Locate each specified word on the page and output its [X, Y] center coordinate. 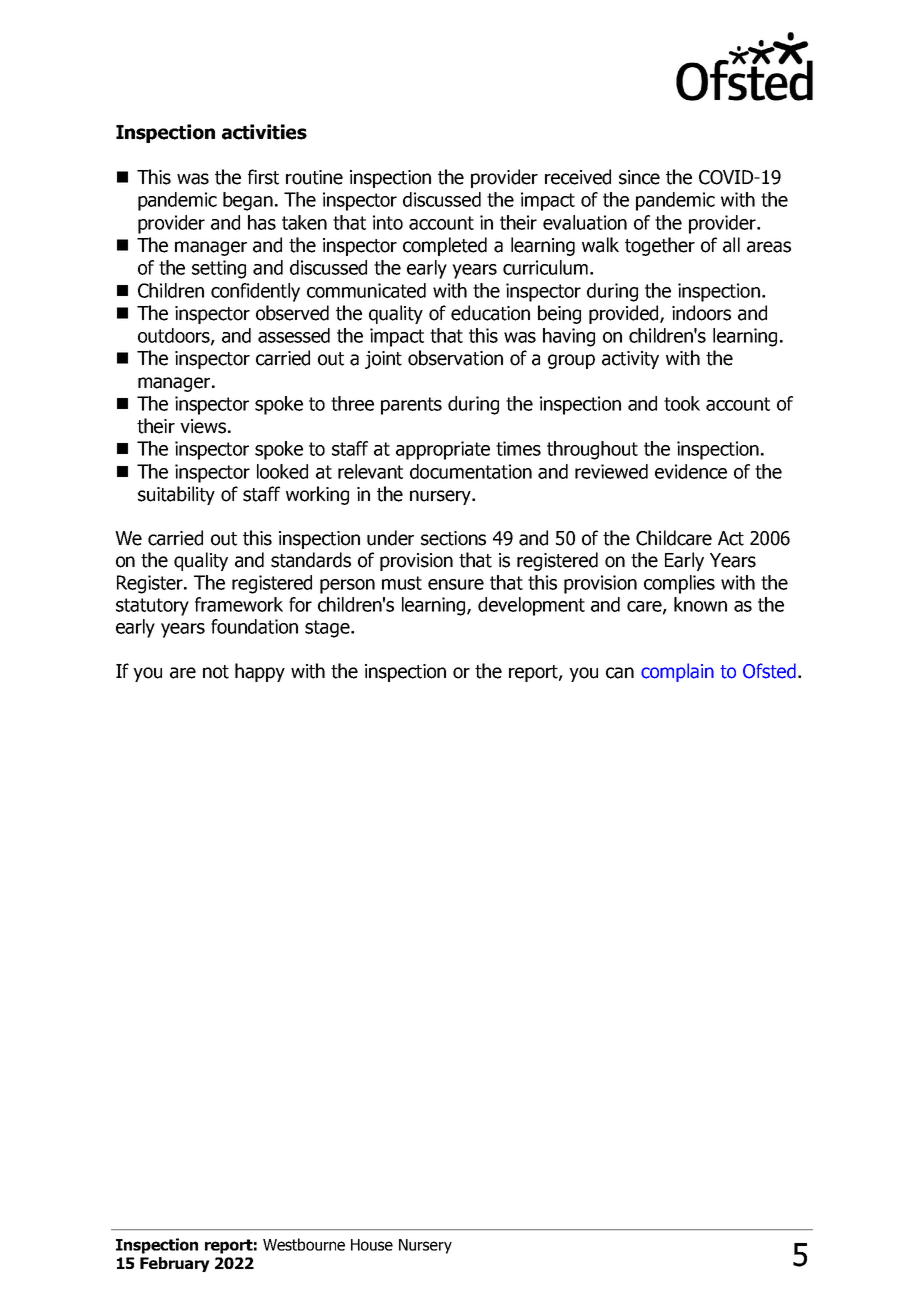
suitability [176, 495]
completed [445, 246]
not [216, 672]
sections [453, 538]
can [620, 673]
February [175, 1264]
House [372, 1245]
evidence [691, 471]
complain [677, 672]
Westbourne [304, 1244]
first [263, 177]
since [639, 177]
